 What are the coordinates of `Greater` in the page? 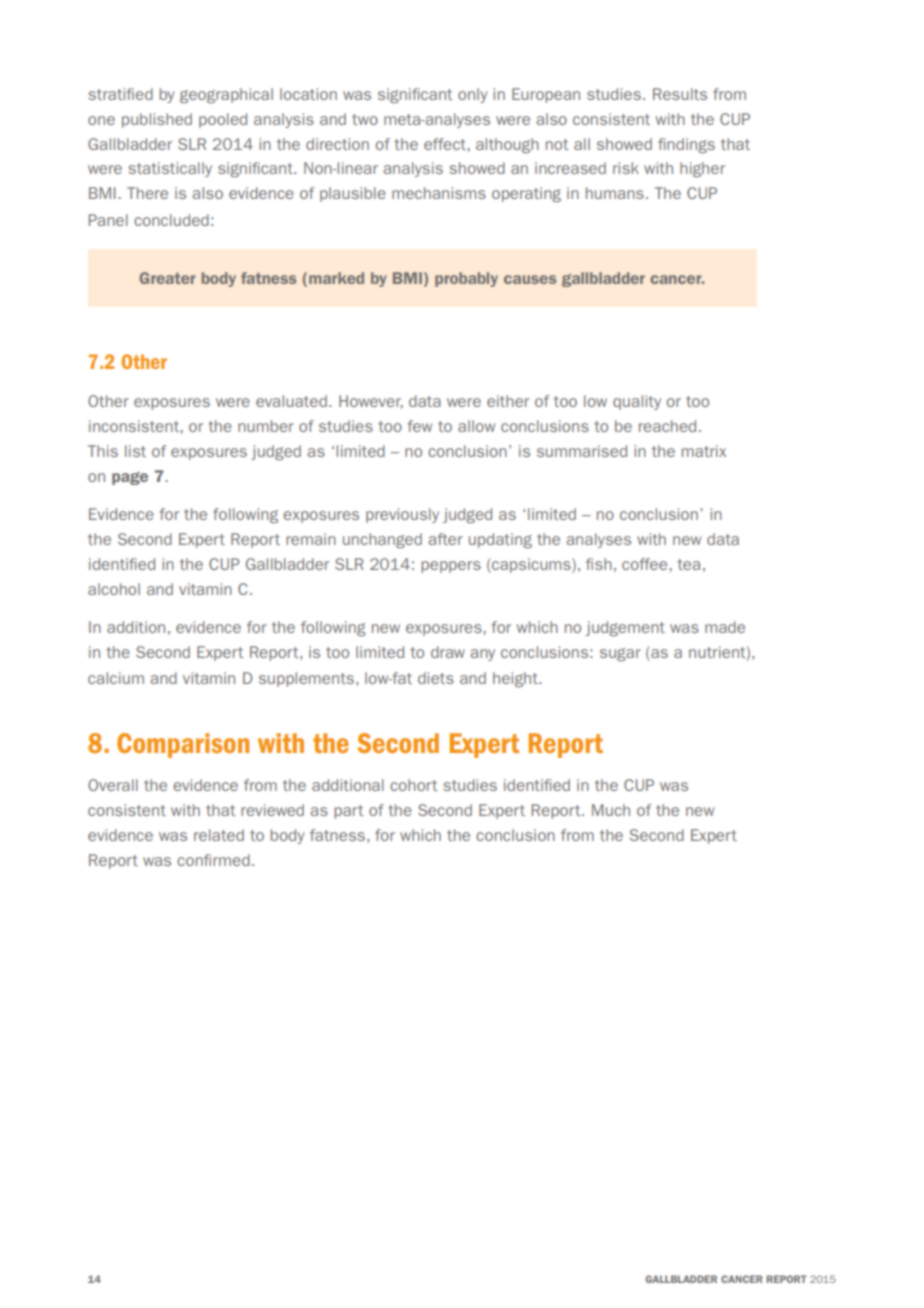 It's located at (167, 278).
